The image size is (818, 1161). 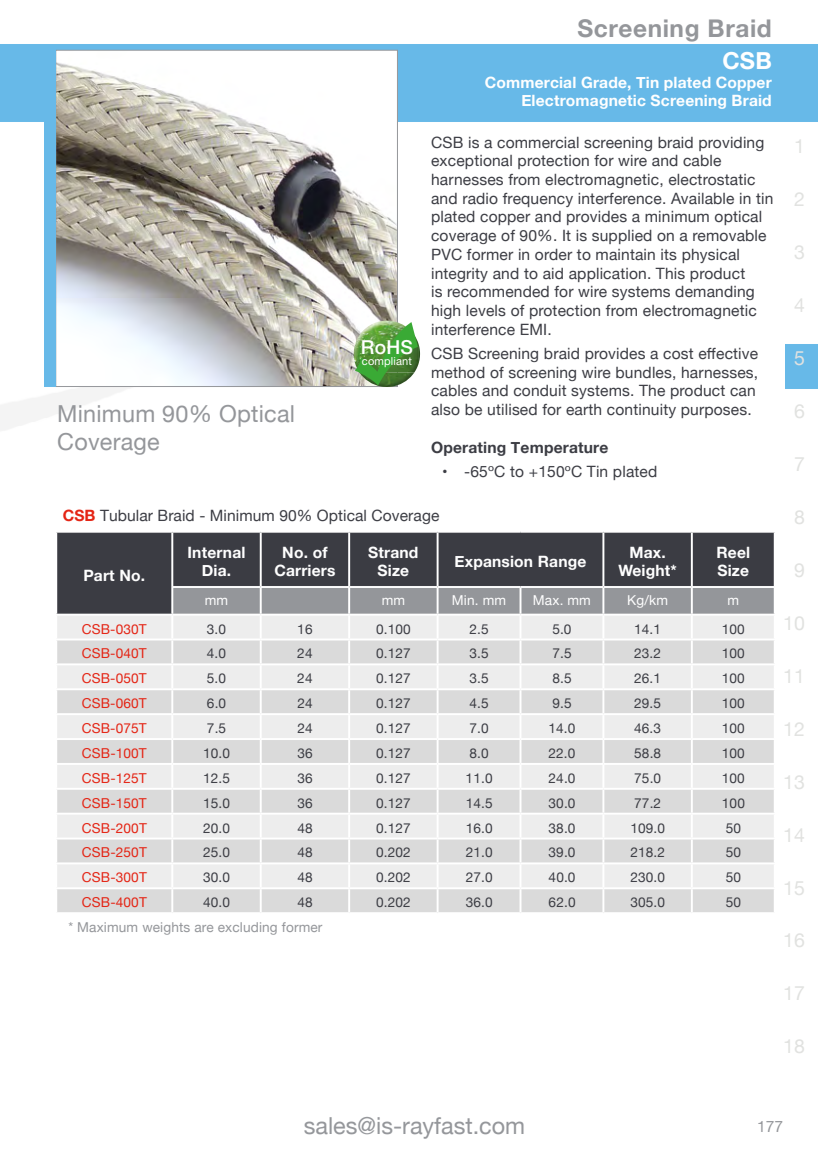 I want to click on Expansion, so click(x=493, y=563).
